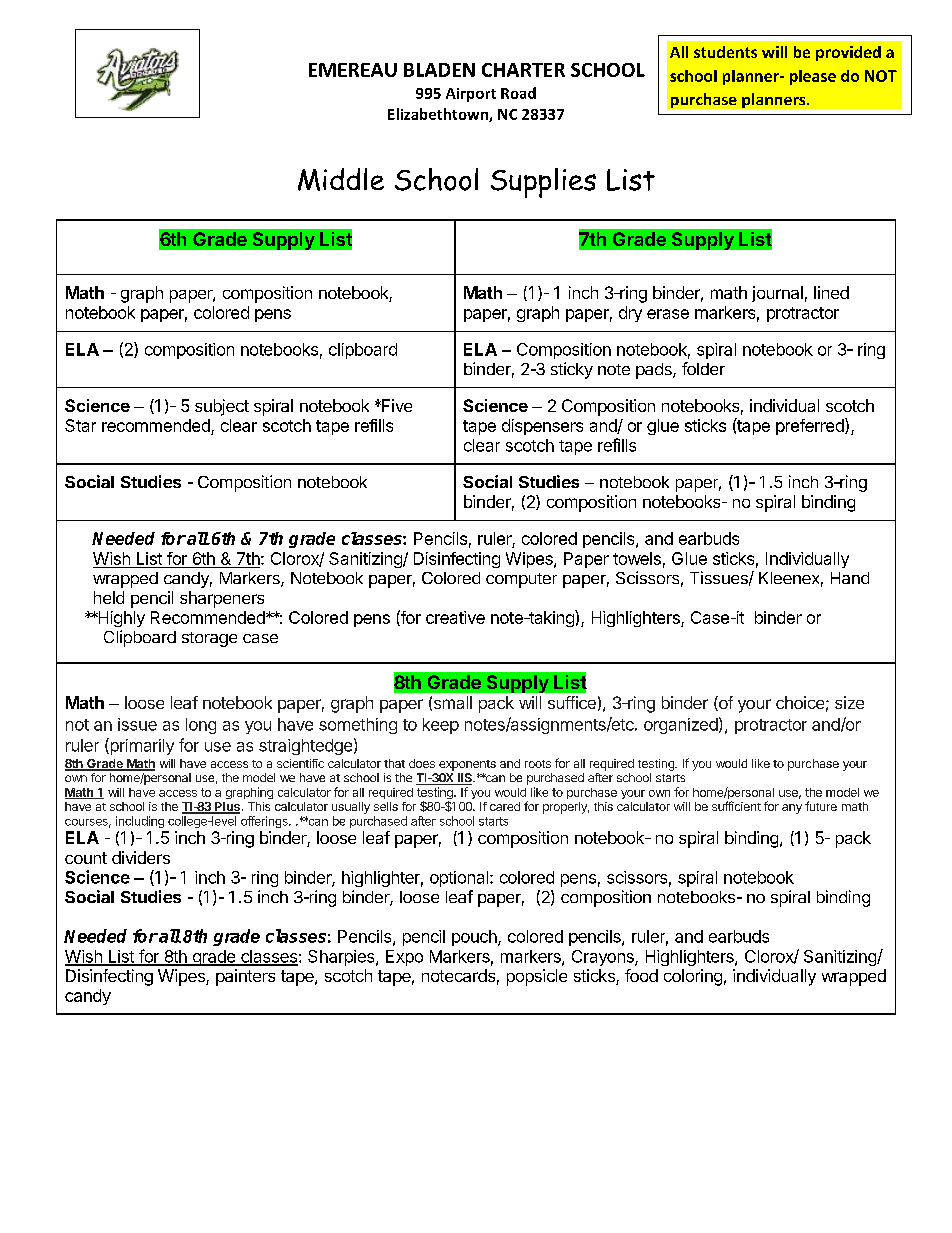  Describe the element at coordinates (703, 368) in the screenshot. I see `folder` at that location.
